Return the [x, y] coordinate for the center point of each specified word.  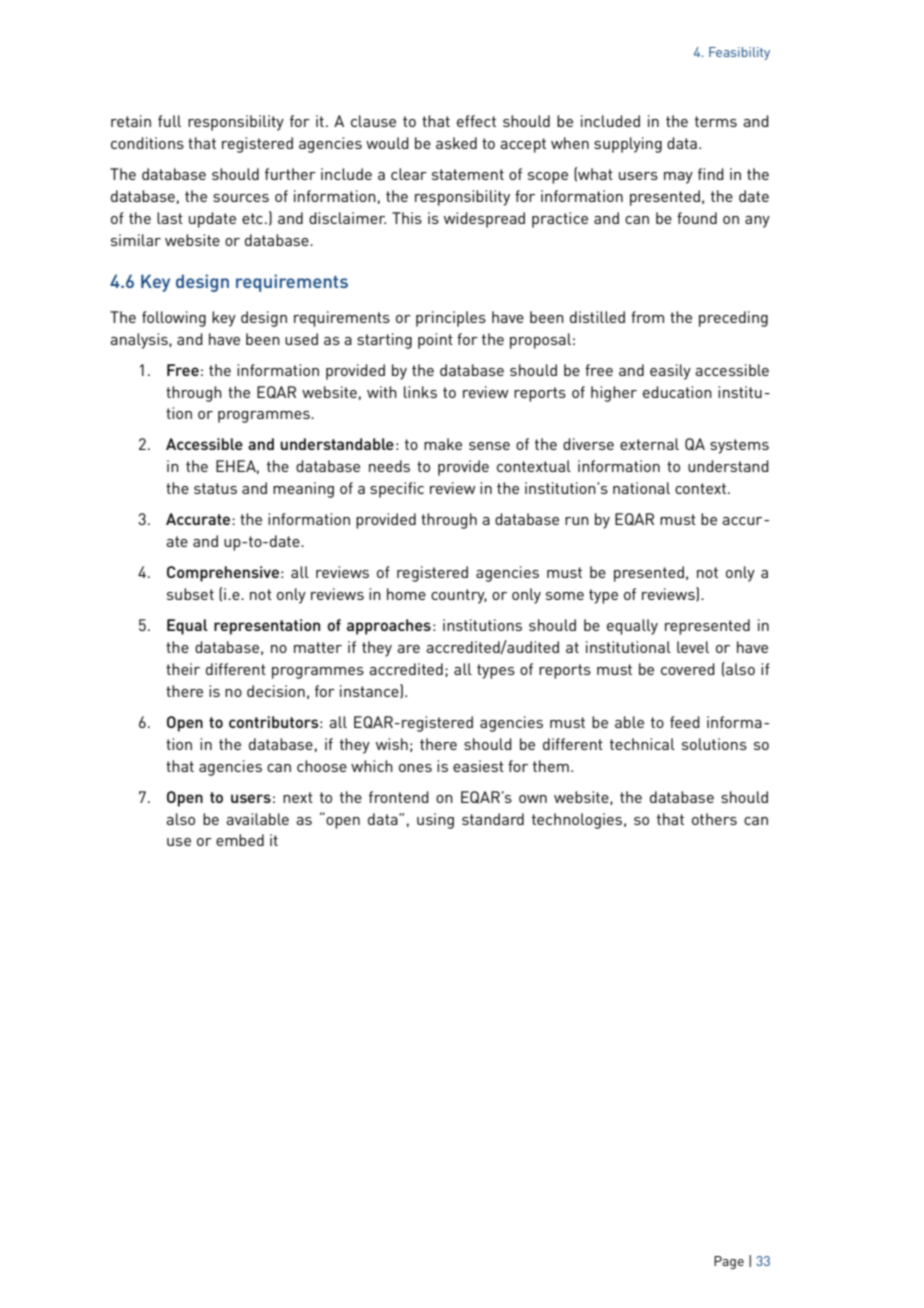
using [435, 821]
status [215, 488]
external [649, 444]
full [169, 121]
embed [240, 840]
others [714, 819]
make [443, 444]
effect [476, 121]
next [298, 797]
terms [716, 121]
